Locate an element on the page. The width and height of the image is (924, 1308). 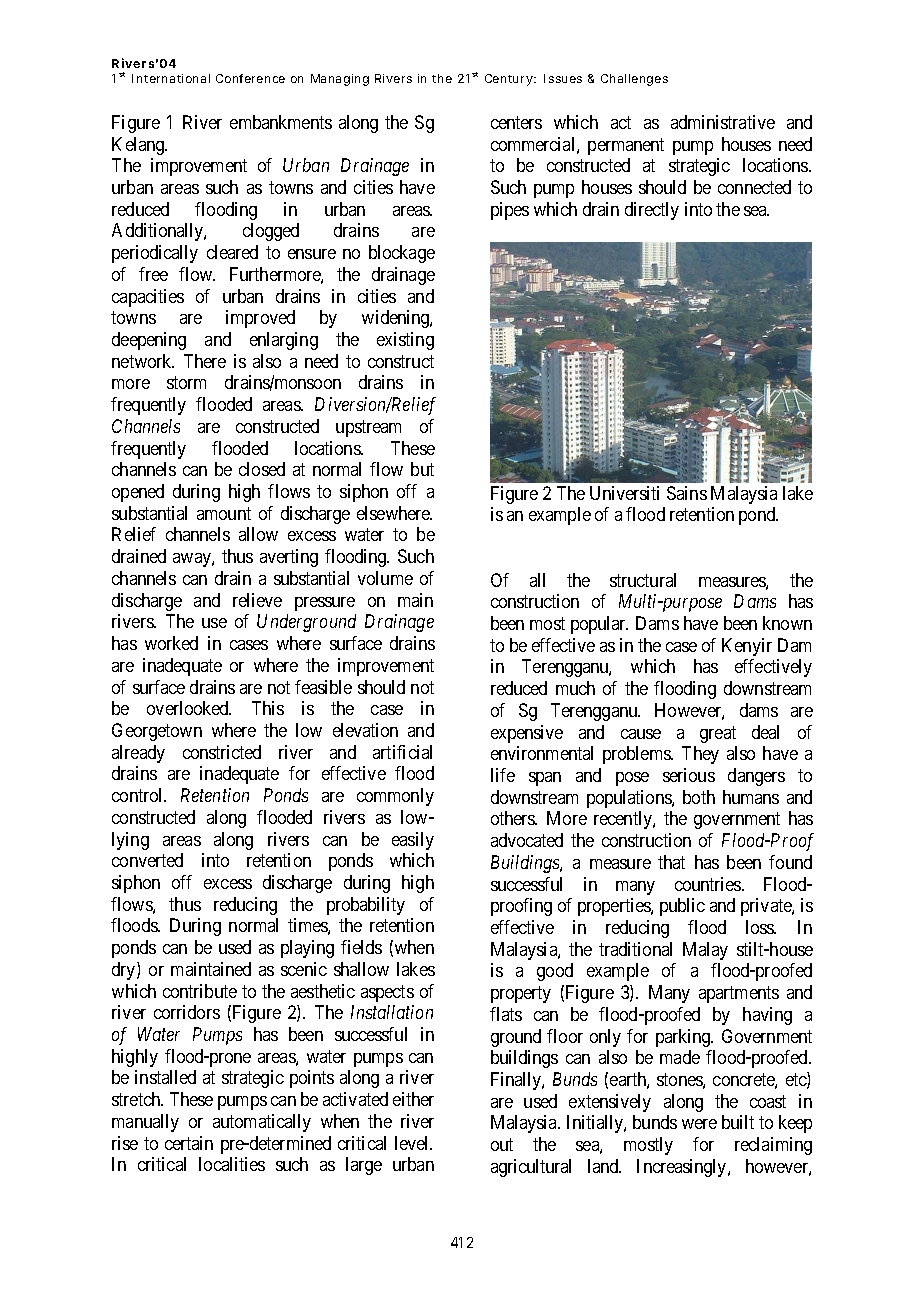
worked is located at coordinates (171, 643).
